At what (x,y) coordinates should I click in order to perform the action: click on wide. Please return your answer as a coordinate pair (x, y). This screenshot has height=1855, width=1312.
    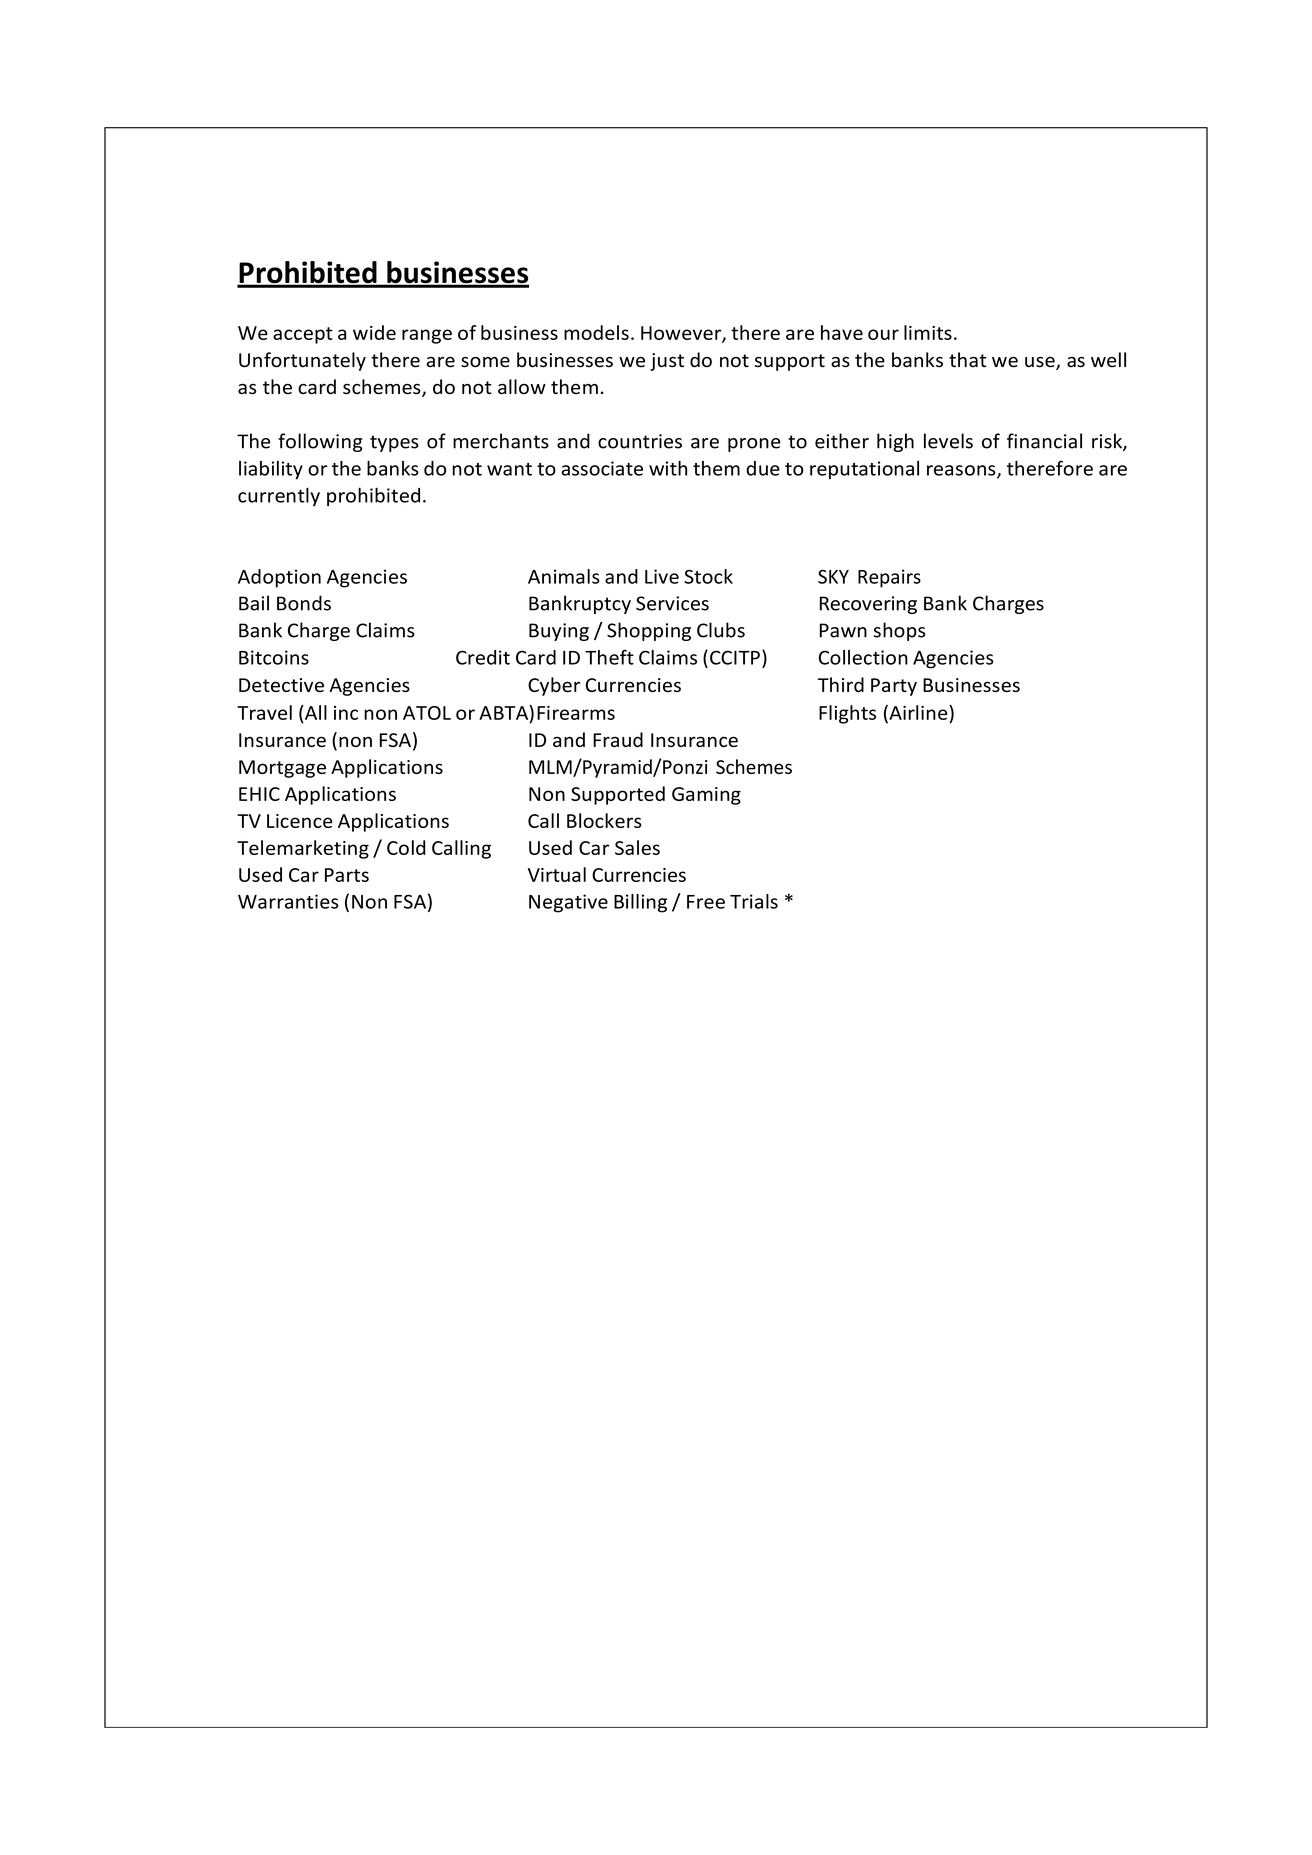
    Looking at the image, I should click on (374, 332).
